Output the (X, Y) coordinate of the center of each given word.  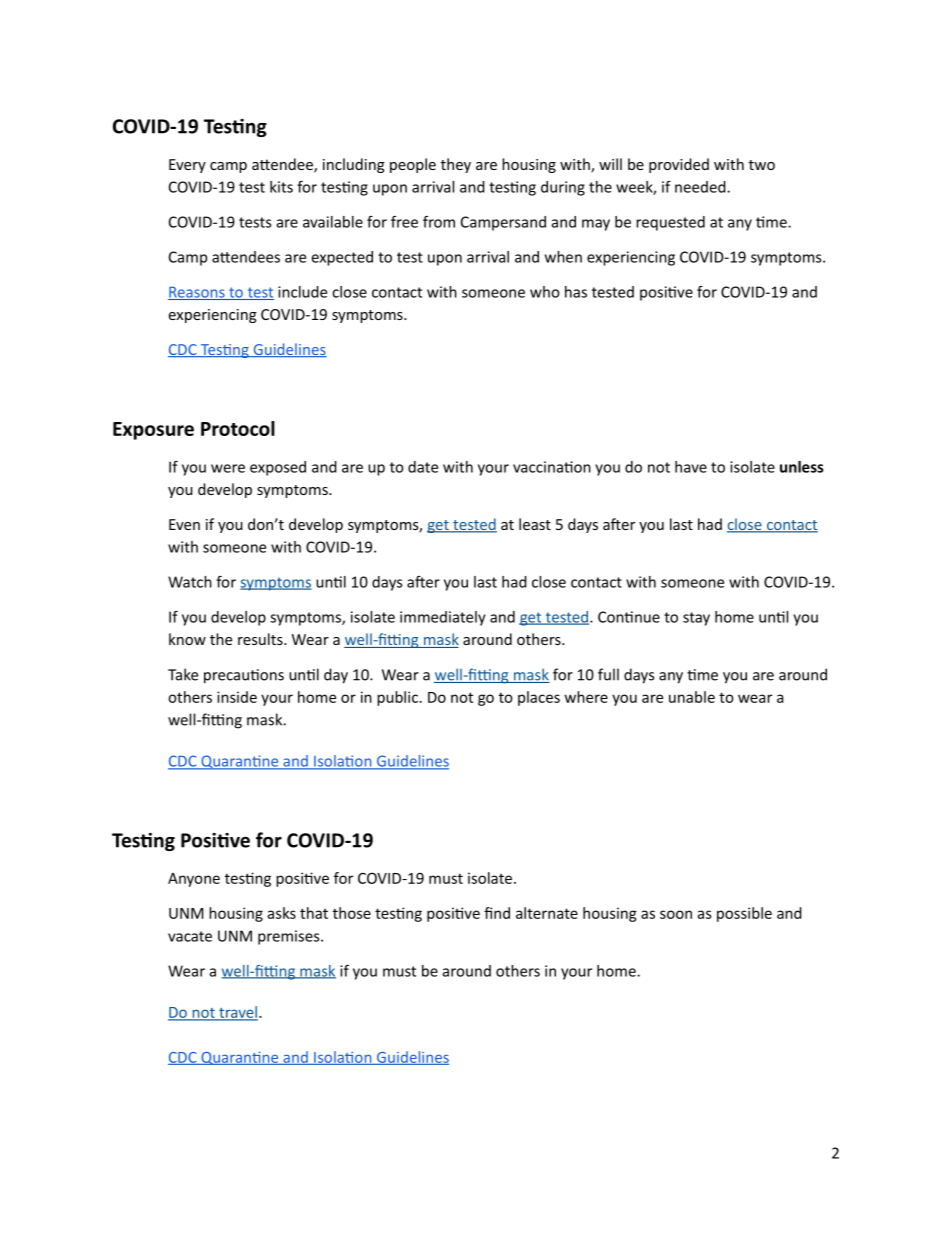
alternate (547, 913)
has (576, 292)
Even (184, 524)
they (456, 165)
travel (237, 1013)
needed (701, 187)
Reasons (197, 293)
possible (744, 914)
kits (281, 187)
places (539, 698)
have (691, 467)
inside (237, 697)
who (545, 292)
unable (692, 697)
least (535, 524)
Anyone (194, 880)
